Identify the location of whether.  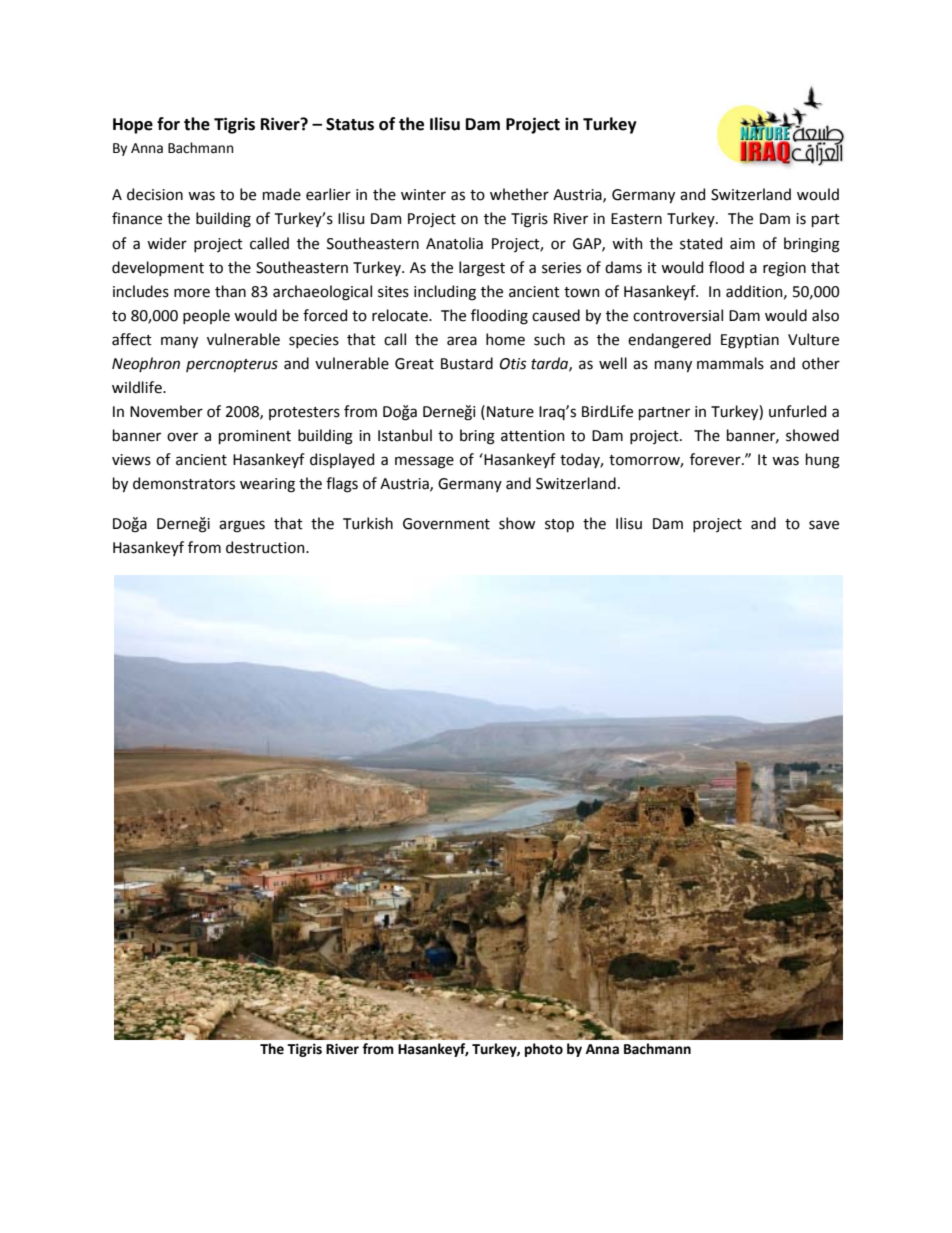
(519, 194).
